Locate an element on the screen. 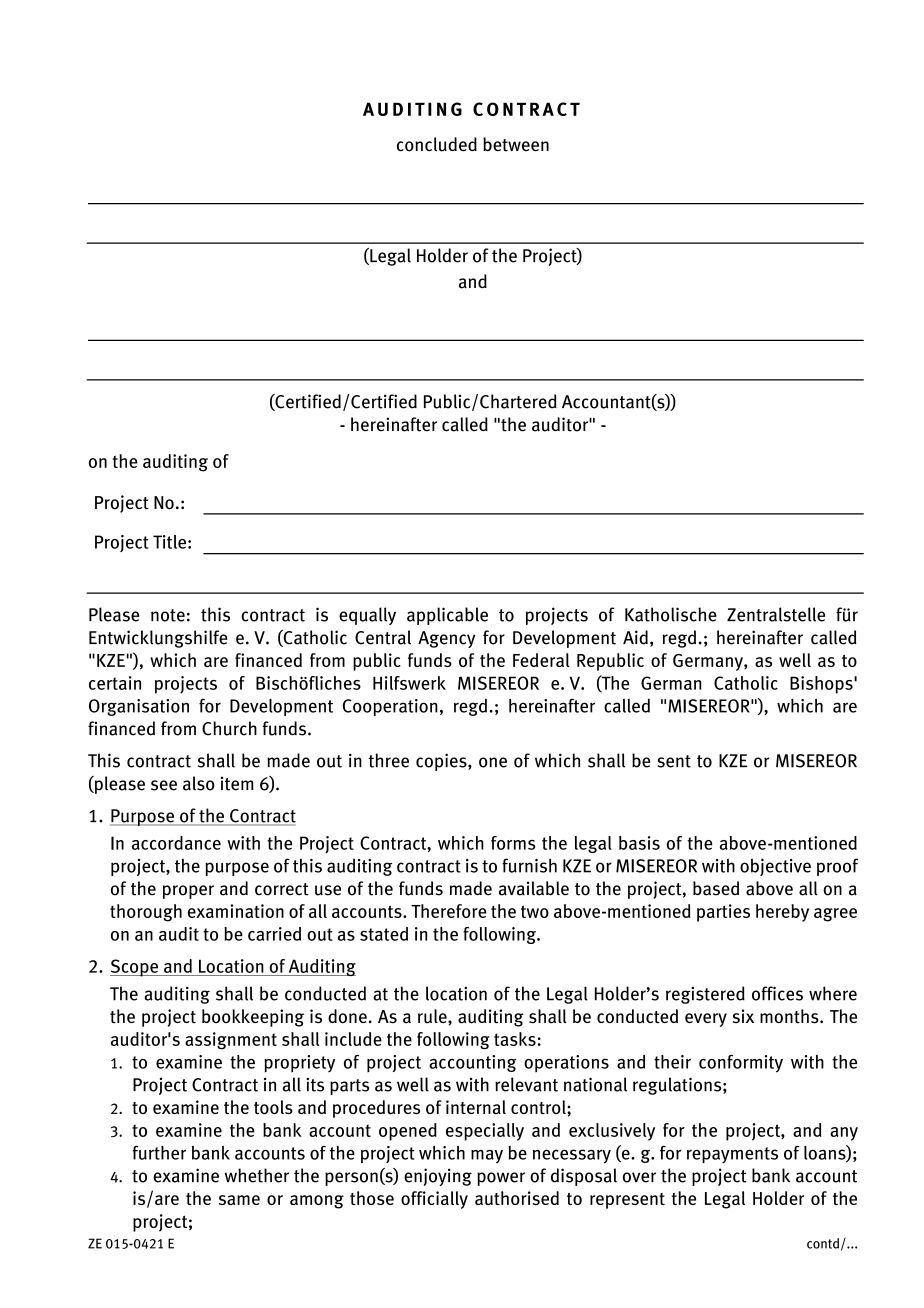  Aid is located at coordinates (635, 637).
